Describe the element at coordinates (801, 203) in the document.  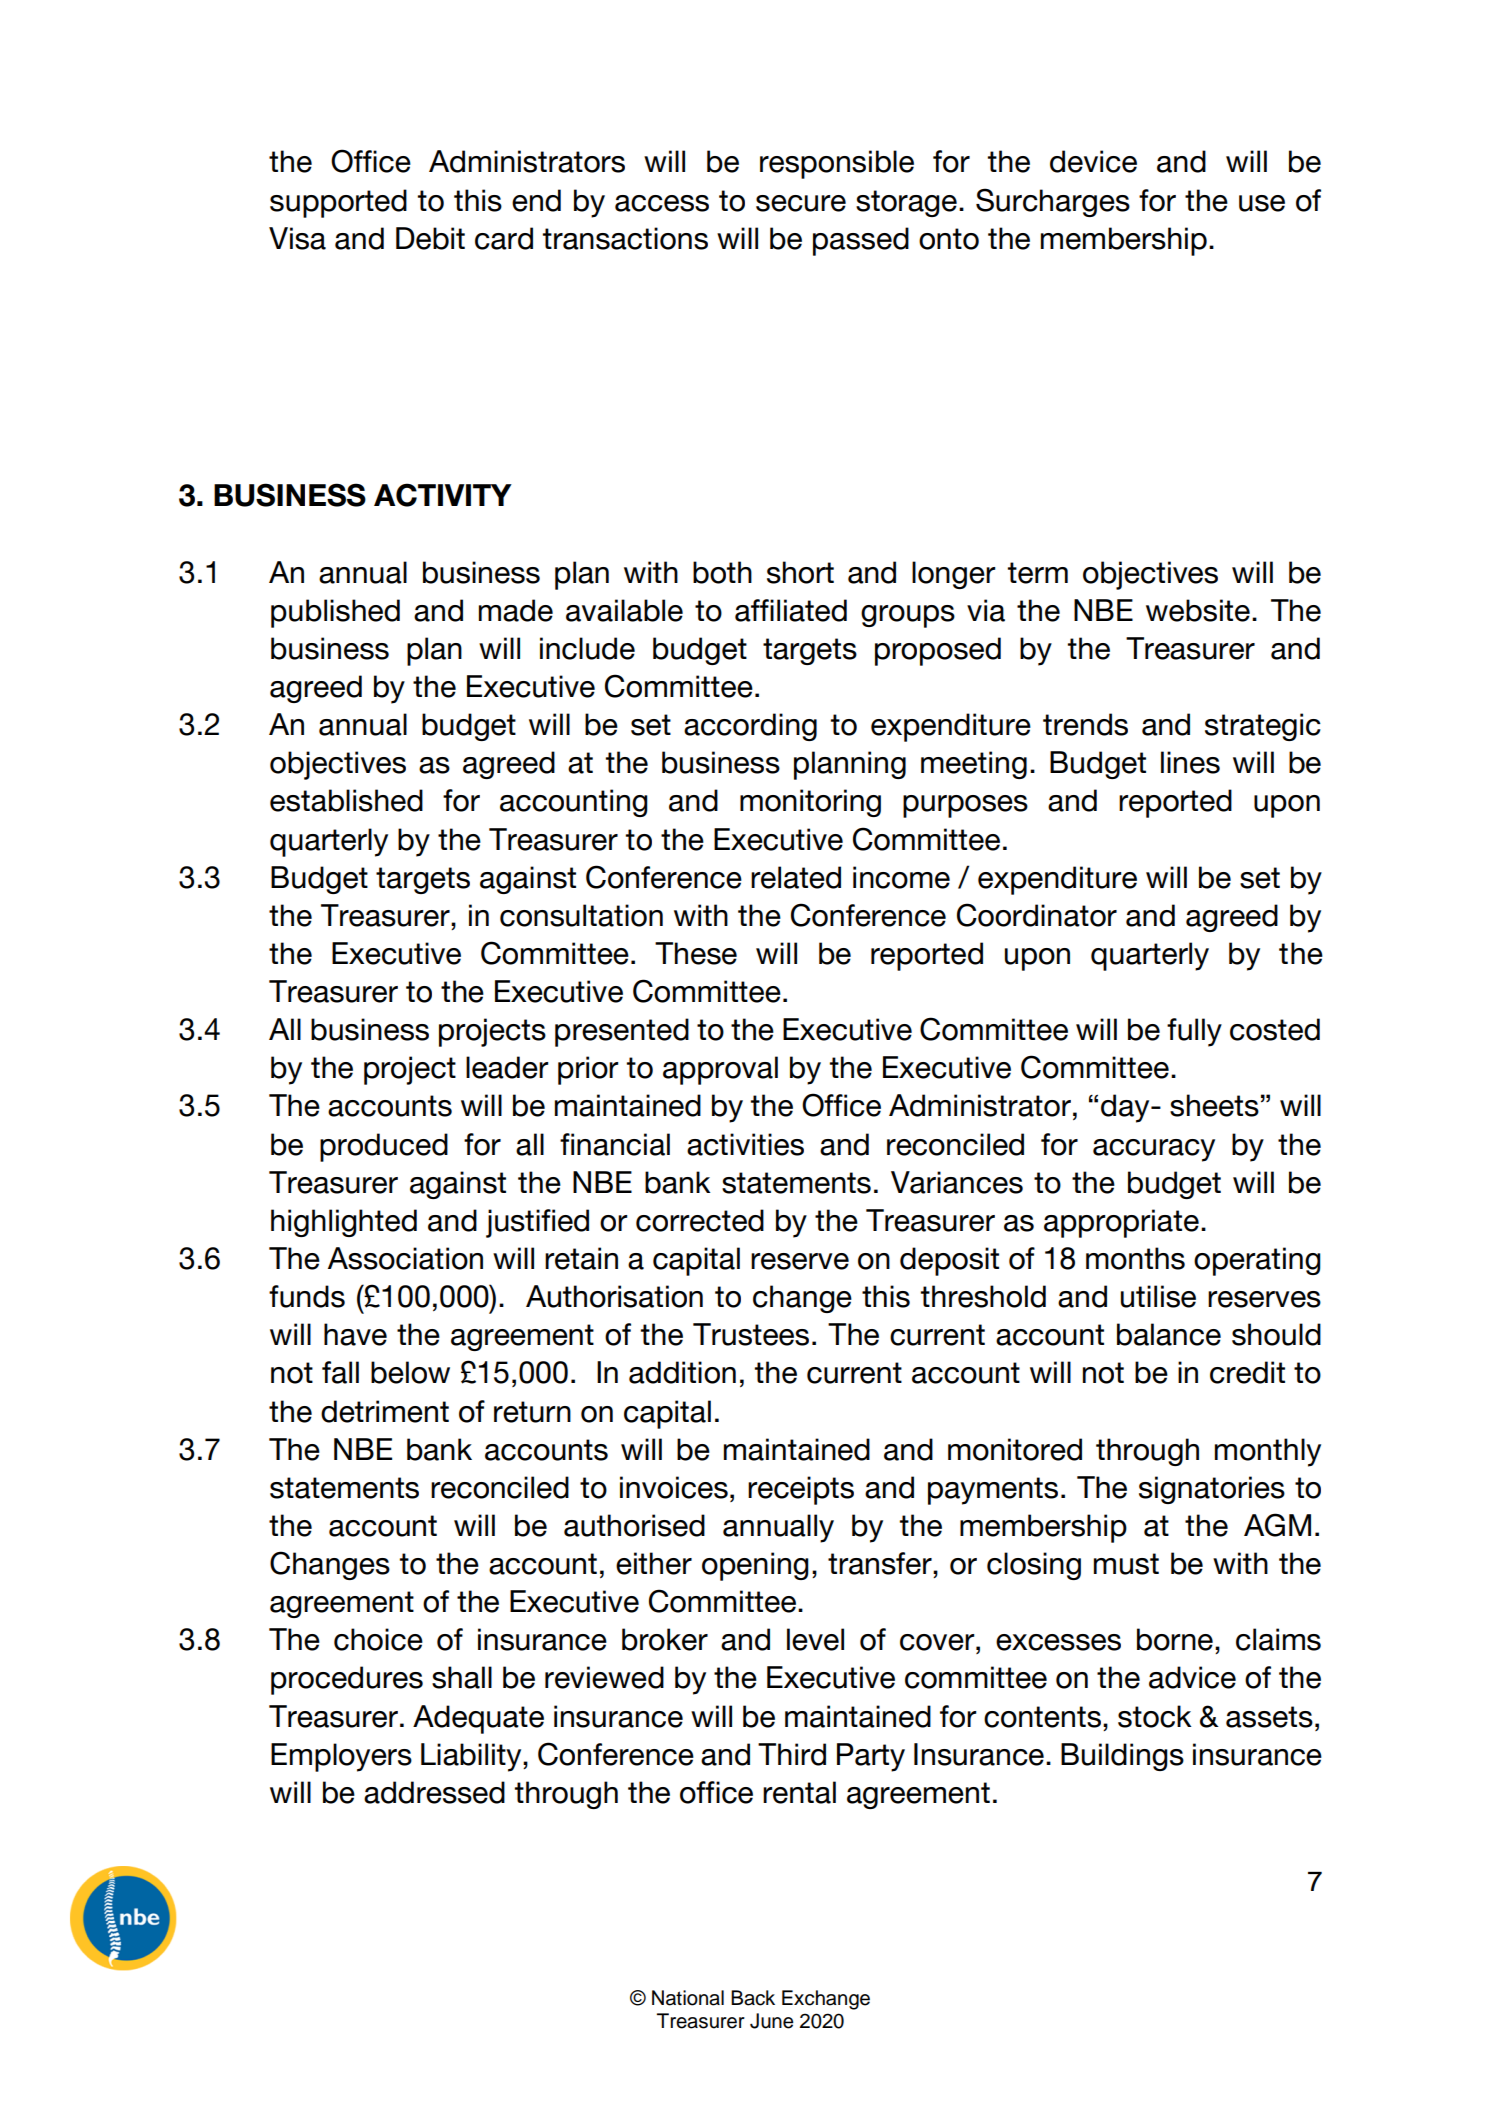
I see `secure` at that location.
